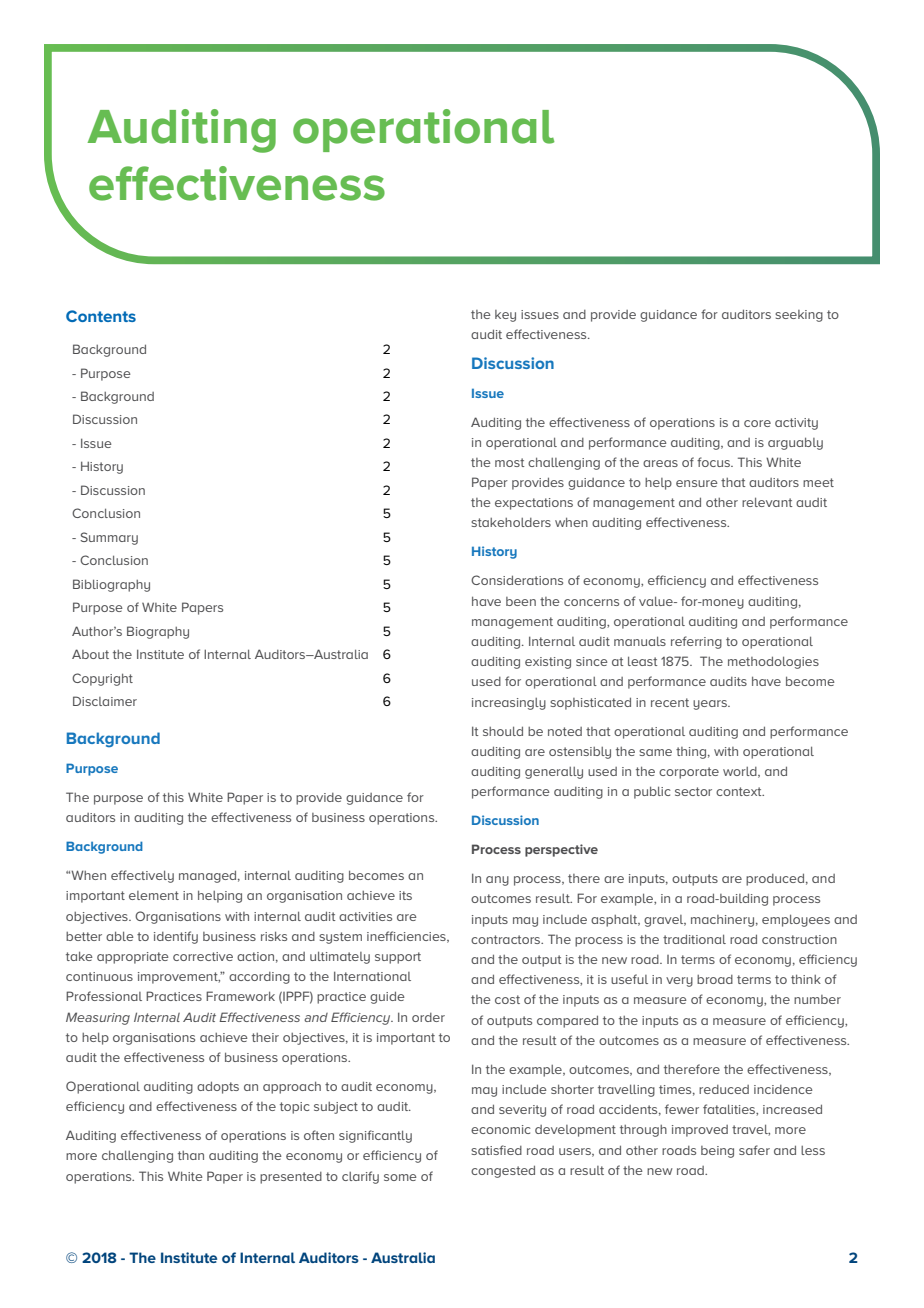 The image size is (924, 1308). I want to click on Contents, so click(101, 316).
